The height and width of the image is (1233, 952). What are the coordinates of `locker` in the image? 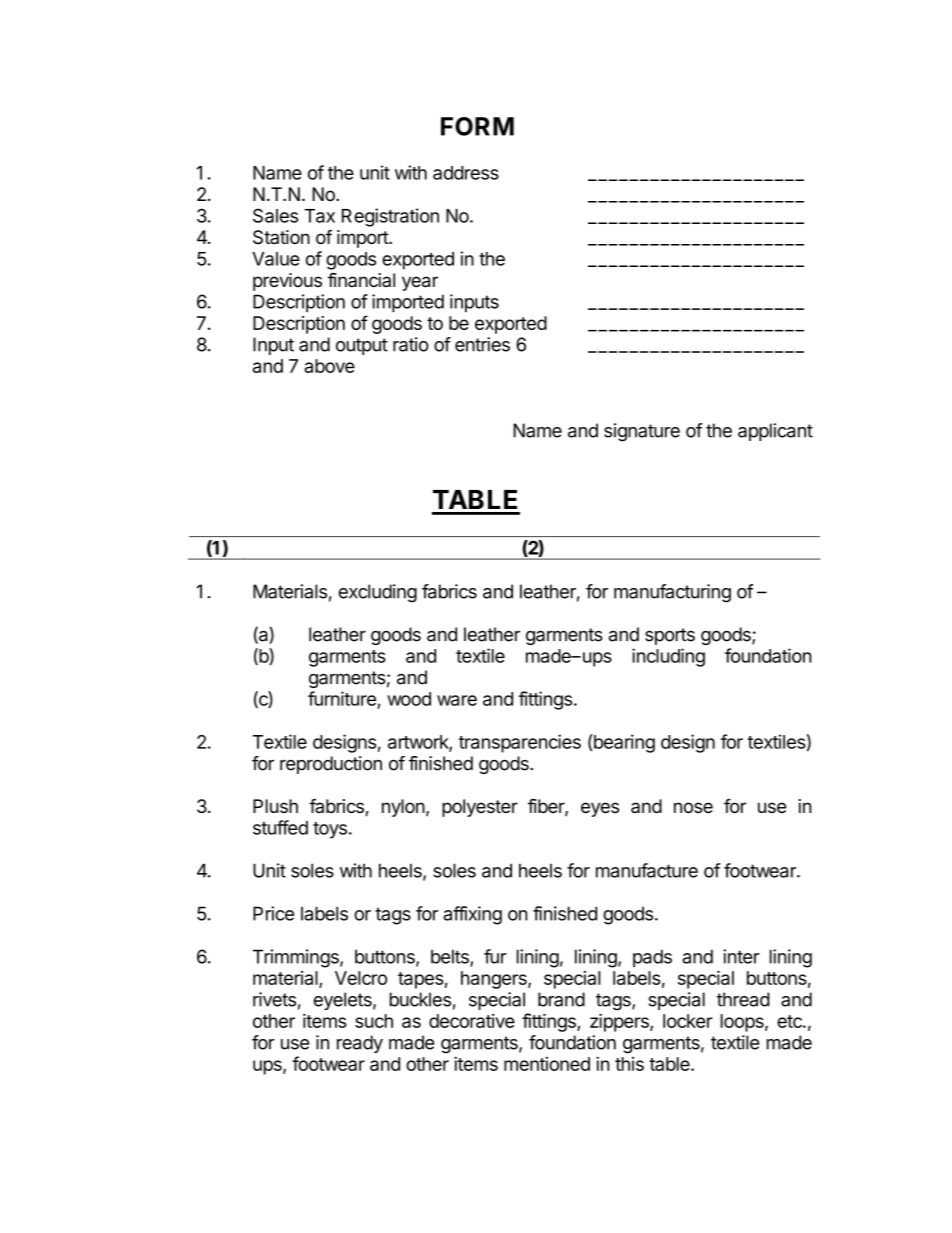 It's located at (688, 1021).
